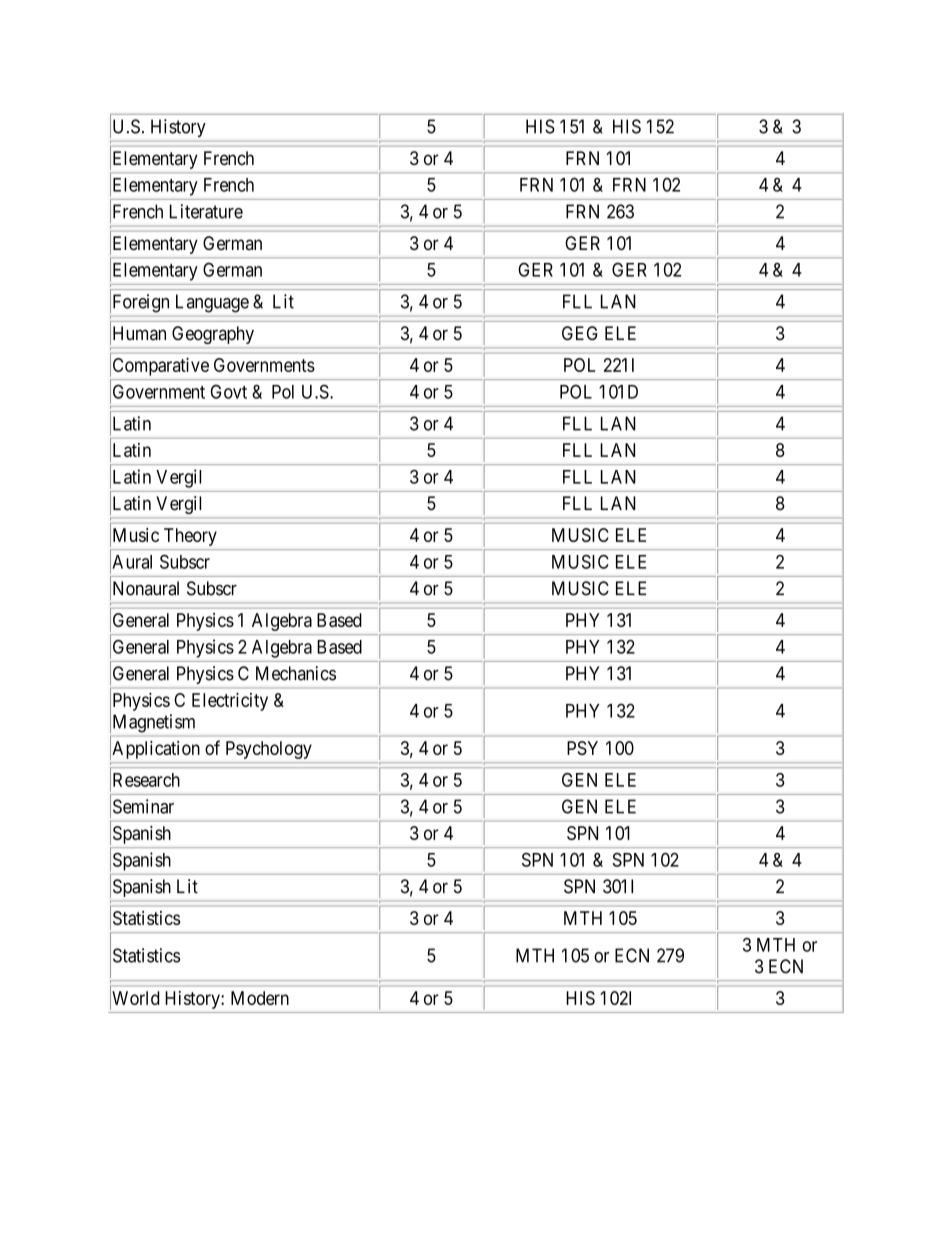 This screenshot has height=1233, width=952. I want to click on Language, so click(212, 303).
